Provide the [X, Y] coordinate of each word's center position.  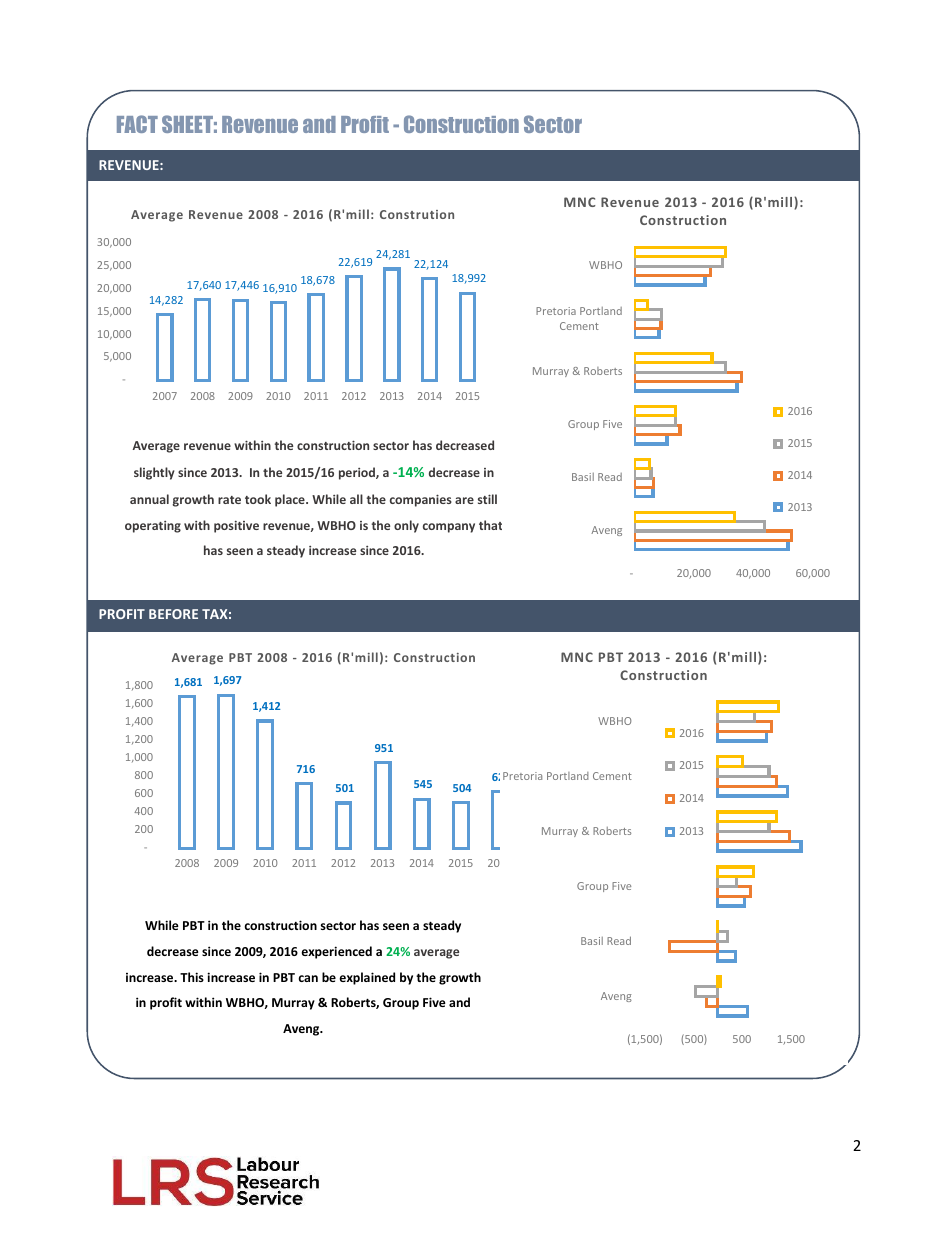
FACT [137, 124]
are [464, 500]
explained [367, 978]
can [308, 978]
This [192, 977]
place [291, 500]
